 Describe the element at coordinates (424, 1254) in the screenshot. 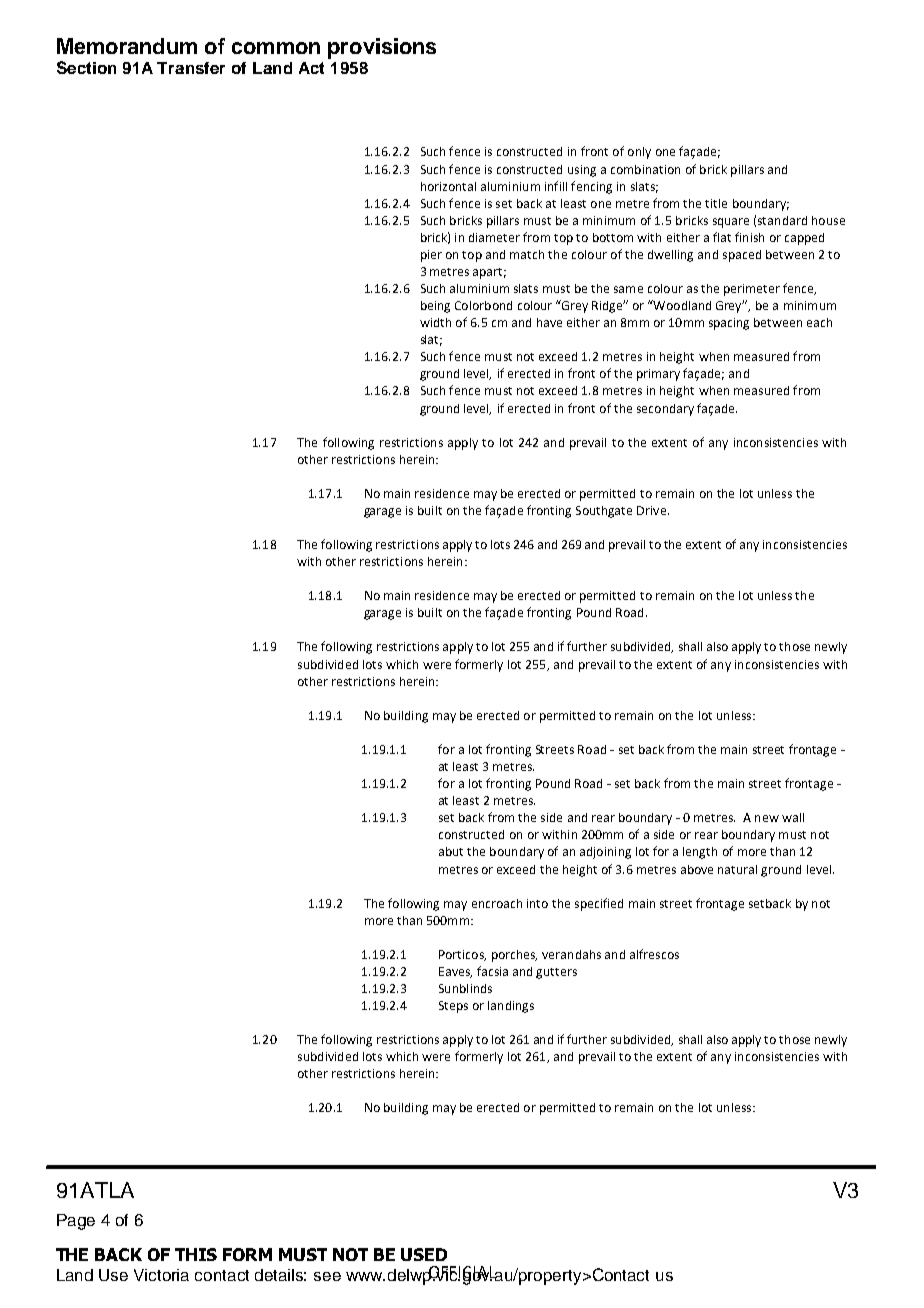

I see `USED` at that location.
